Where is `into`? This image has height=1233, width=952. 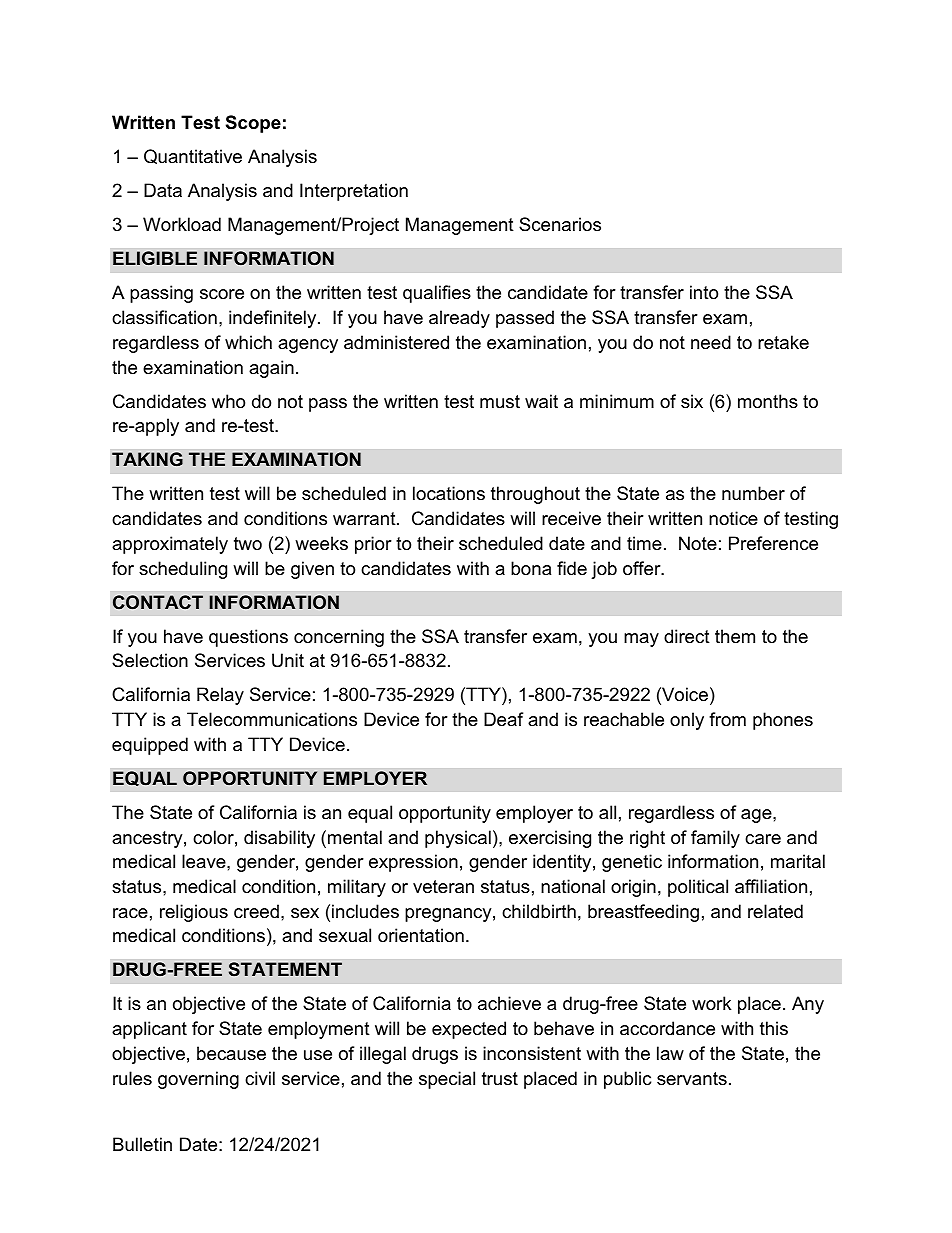
into is located at coordinates (704, 292).
